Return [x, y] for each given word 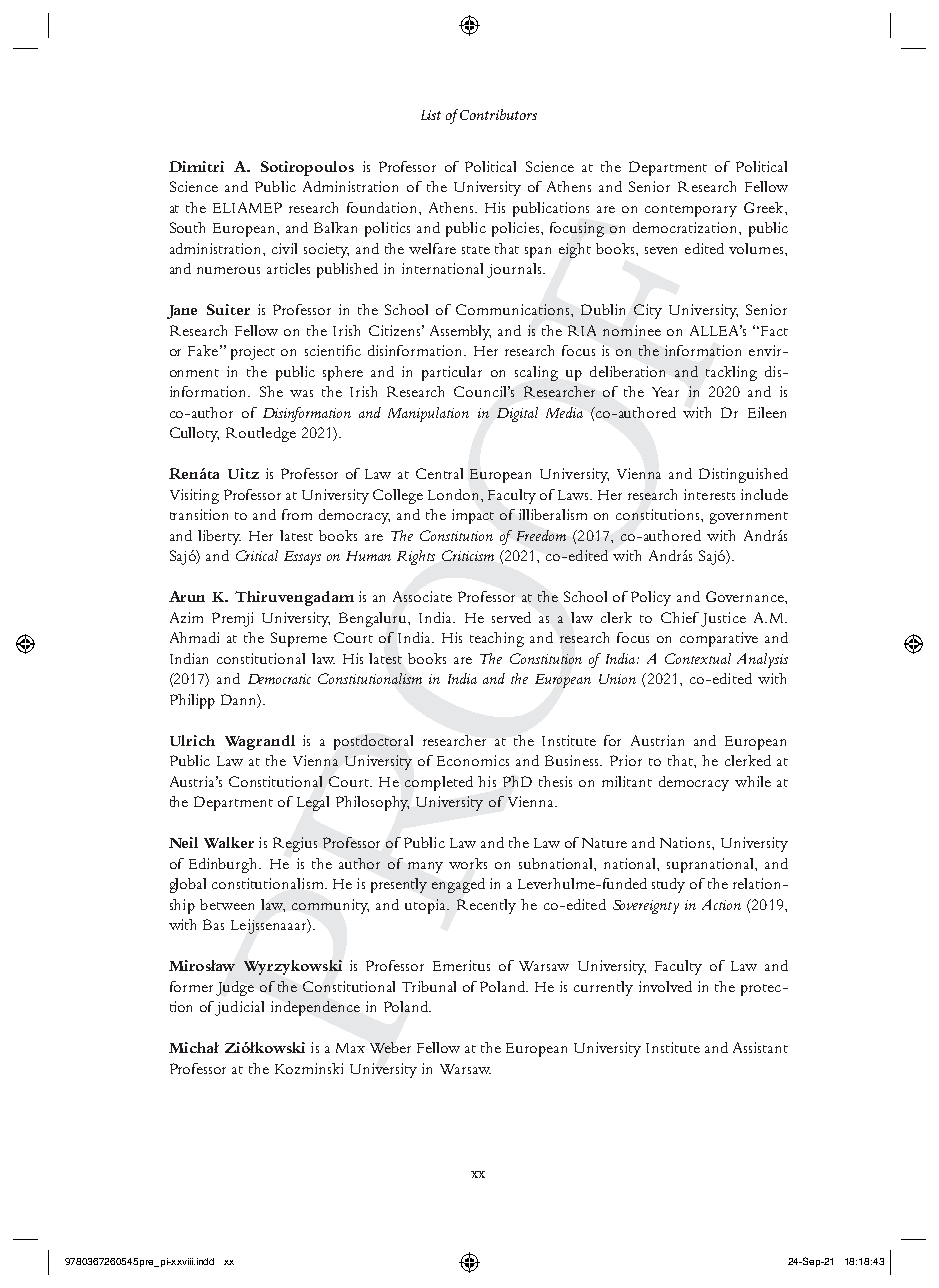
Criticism [468, 555]
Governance [746, 596]
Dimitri [196, 166]
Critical [257, 555]
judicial [239, 1008]
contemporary [691, 211]
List [431, 115]
